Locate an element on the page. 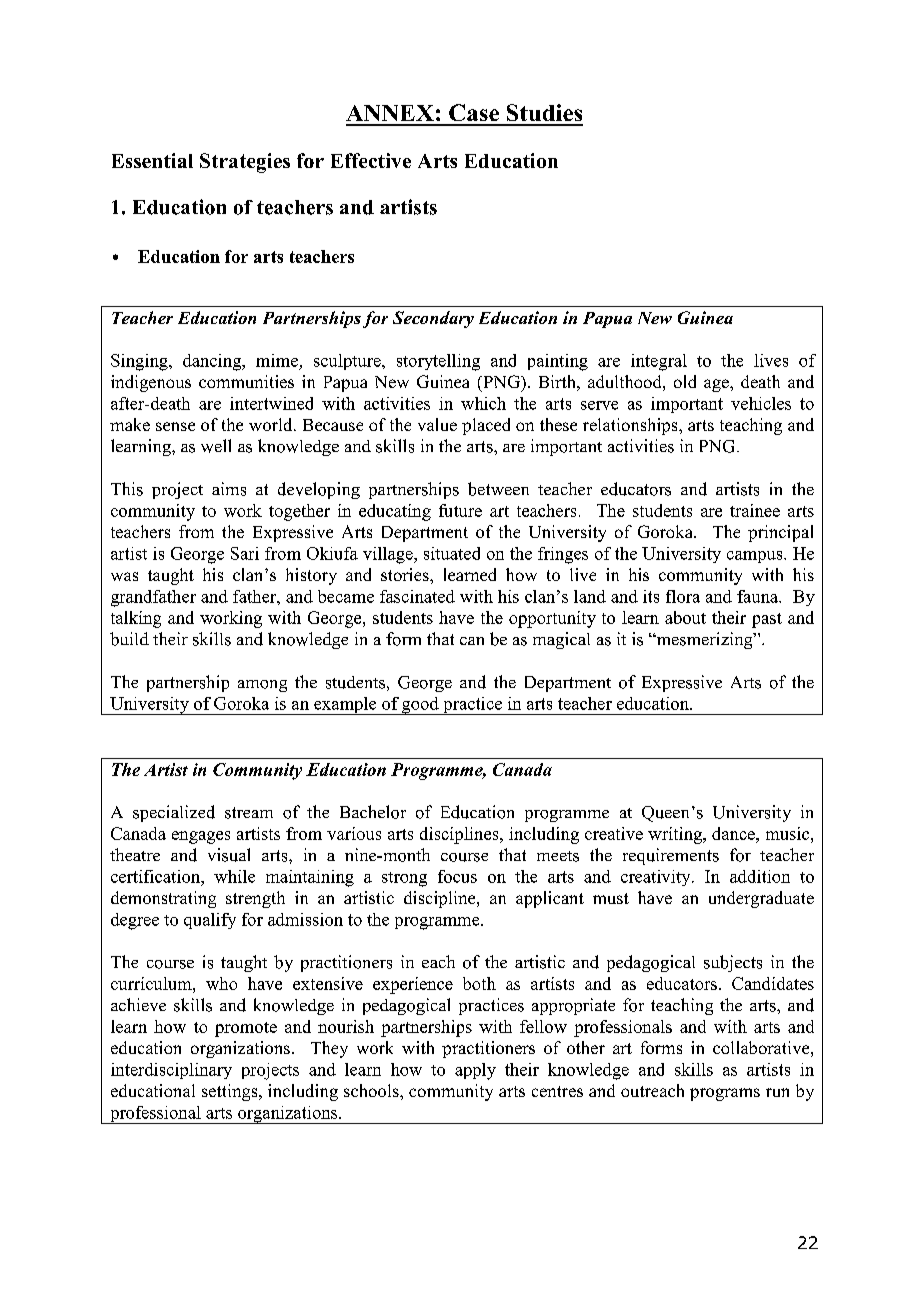 This document has width=924, height=1308. focus is located at coordinates (457, 876).
